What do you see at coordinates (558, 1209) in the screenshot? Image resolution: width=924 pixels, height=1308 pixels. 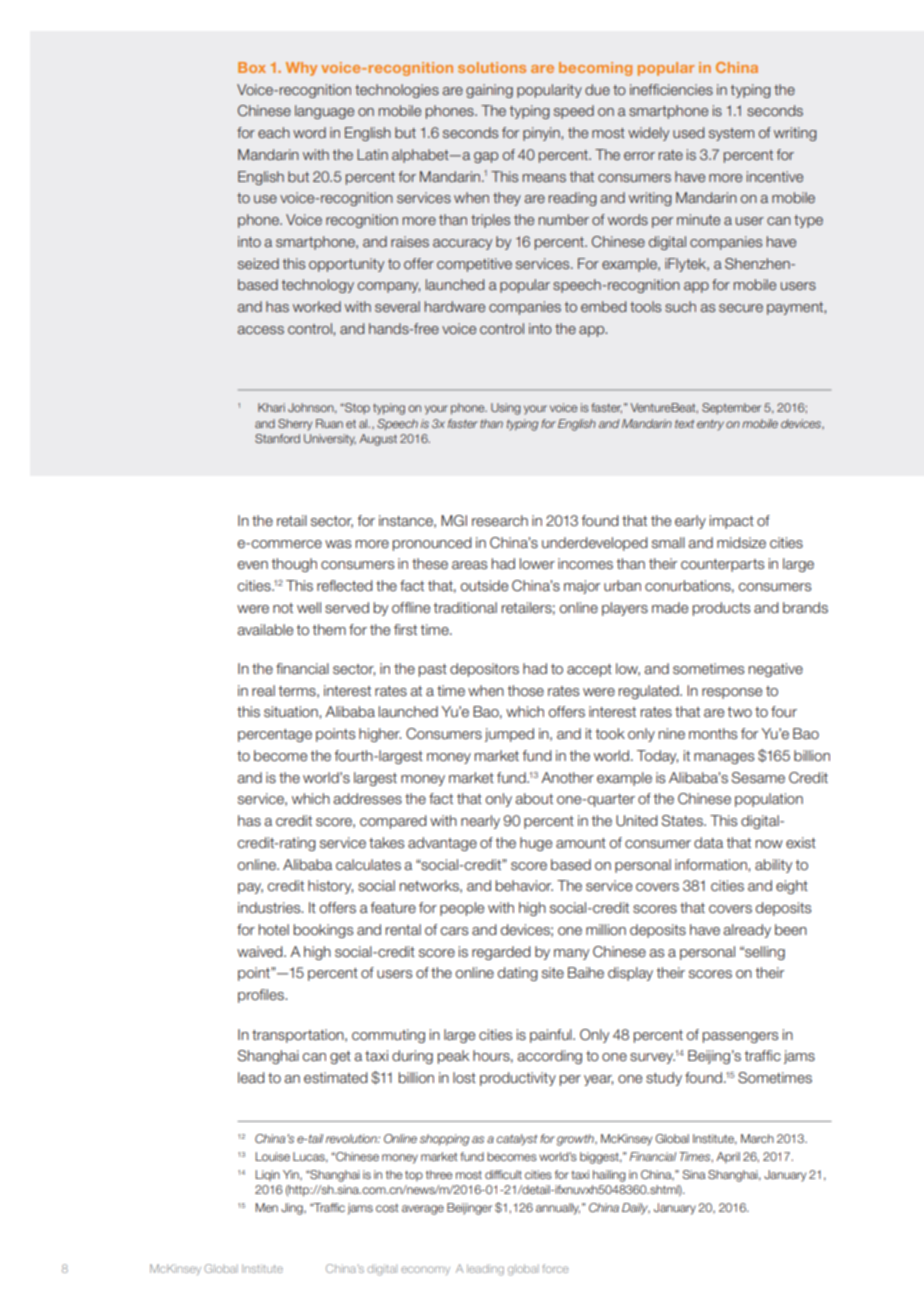 I see `annually` at bounding box center [558, 1209].
